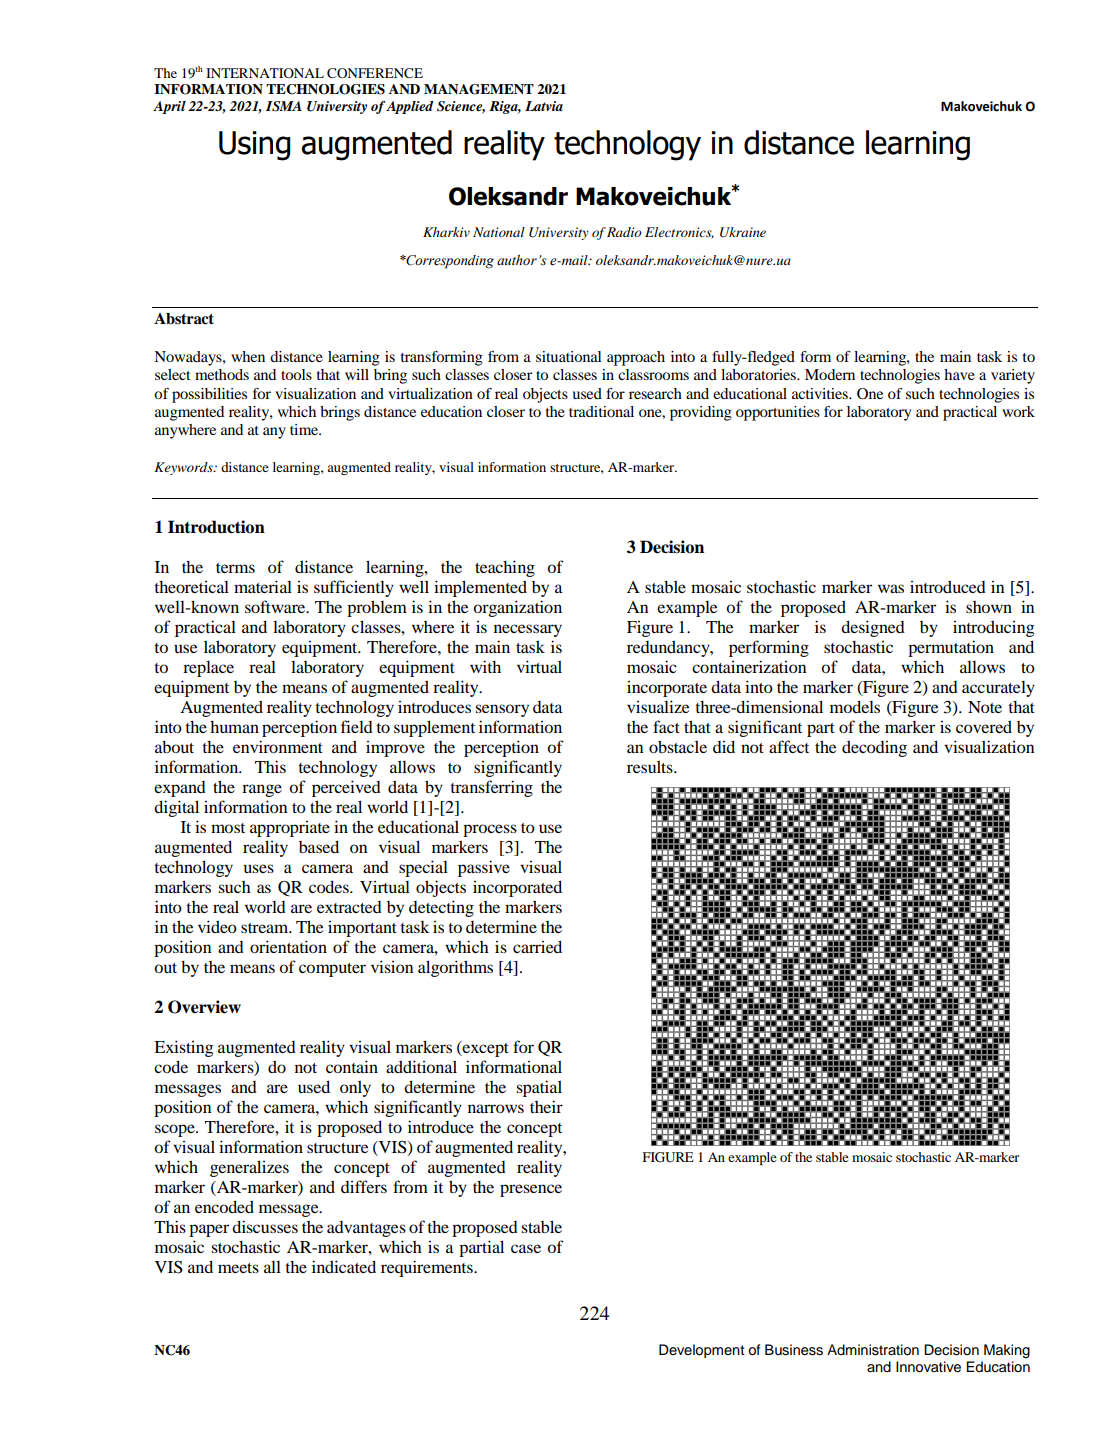  What do you see at coordinates (278, 746) in the document?
I see `environment` at bounding box center [278, 746].
